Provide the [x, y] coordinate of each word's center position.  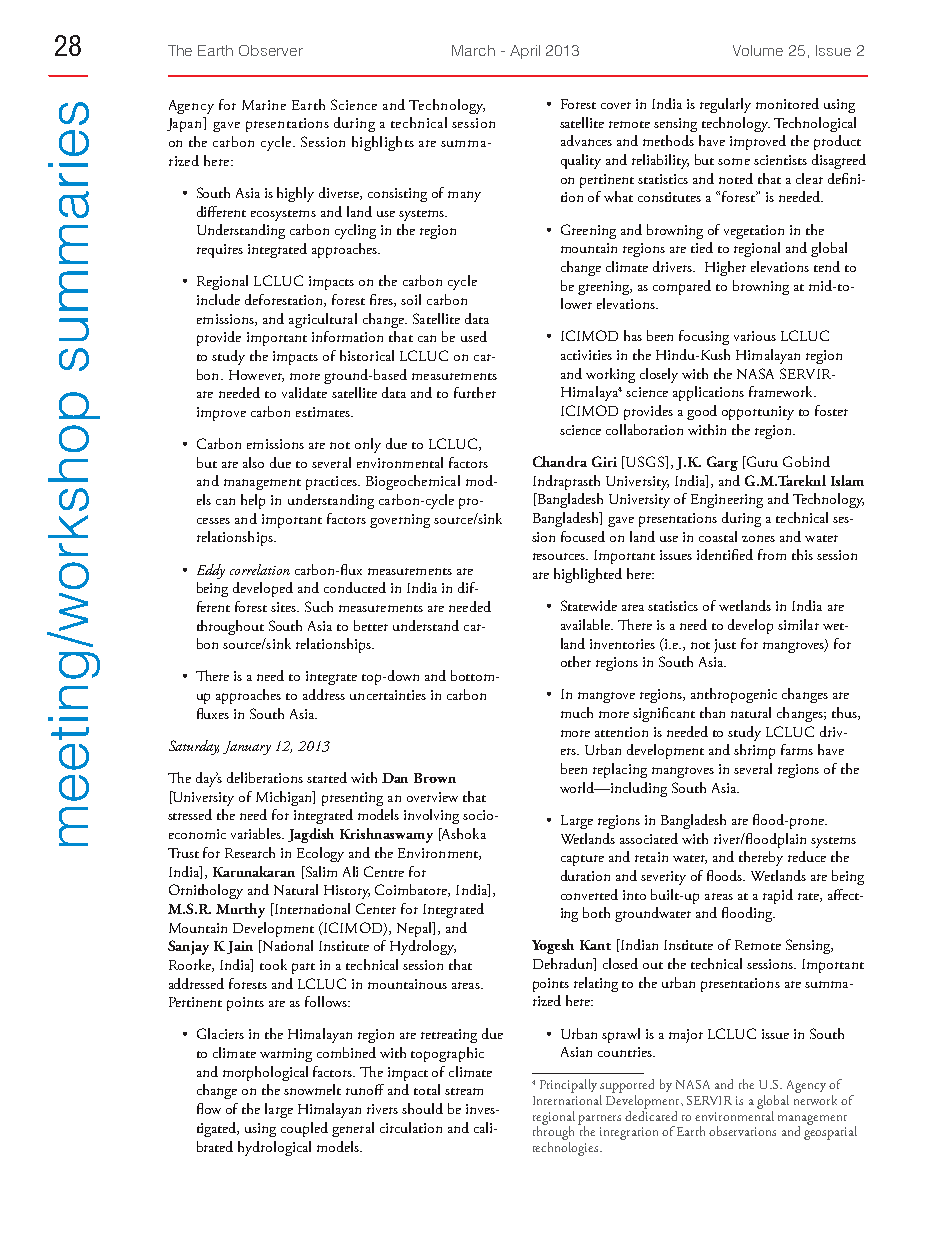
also [253, 462]
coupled [304, 1129]
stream [464, 1091]
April [525, 52]
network [815, 1100]
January [247, 748]
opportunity [758, 413]
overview [432, 797]
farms [797, 749]
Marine [264, 105]
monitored [787, 103]
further [475, 392]
